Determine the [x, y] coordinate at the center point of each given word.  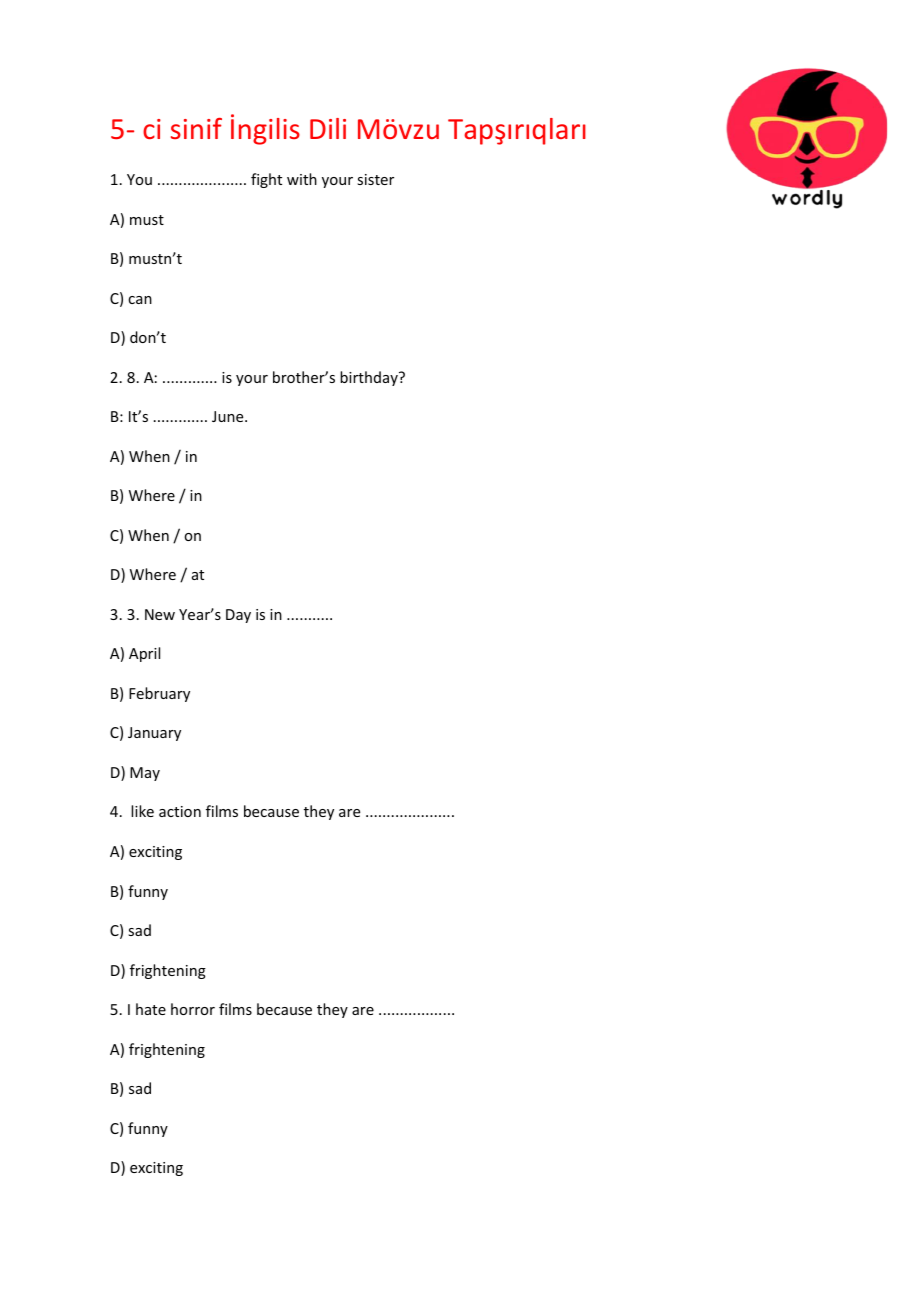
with [302, 179]
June [229, 416]
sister [375, 179]
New [160, 614]
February [159, 694]
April [144, 654]
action [180, 811]
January [154, 734]
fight [266, 180]
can [140, 300]
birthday [370, 378]
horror [193, 1009]
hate [151, 1009]
